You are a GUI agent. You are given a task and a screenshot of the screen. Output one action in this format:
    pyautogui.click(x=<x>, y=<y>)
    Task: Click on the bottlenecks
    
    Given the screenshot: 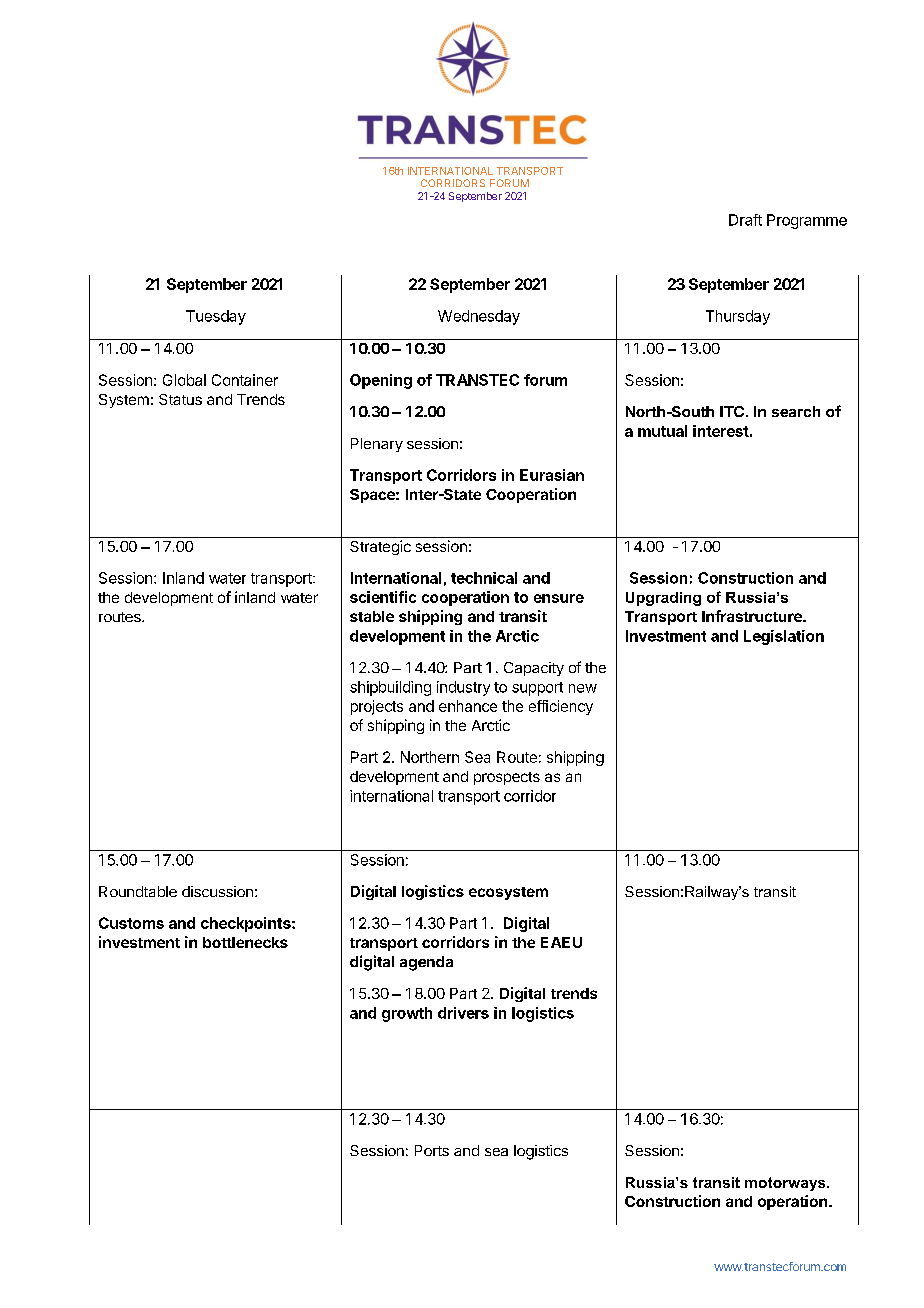 What is the action you would take?
    pyautogui.click(x=245, y=942)
